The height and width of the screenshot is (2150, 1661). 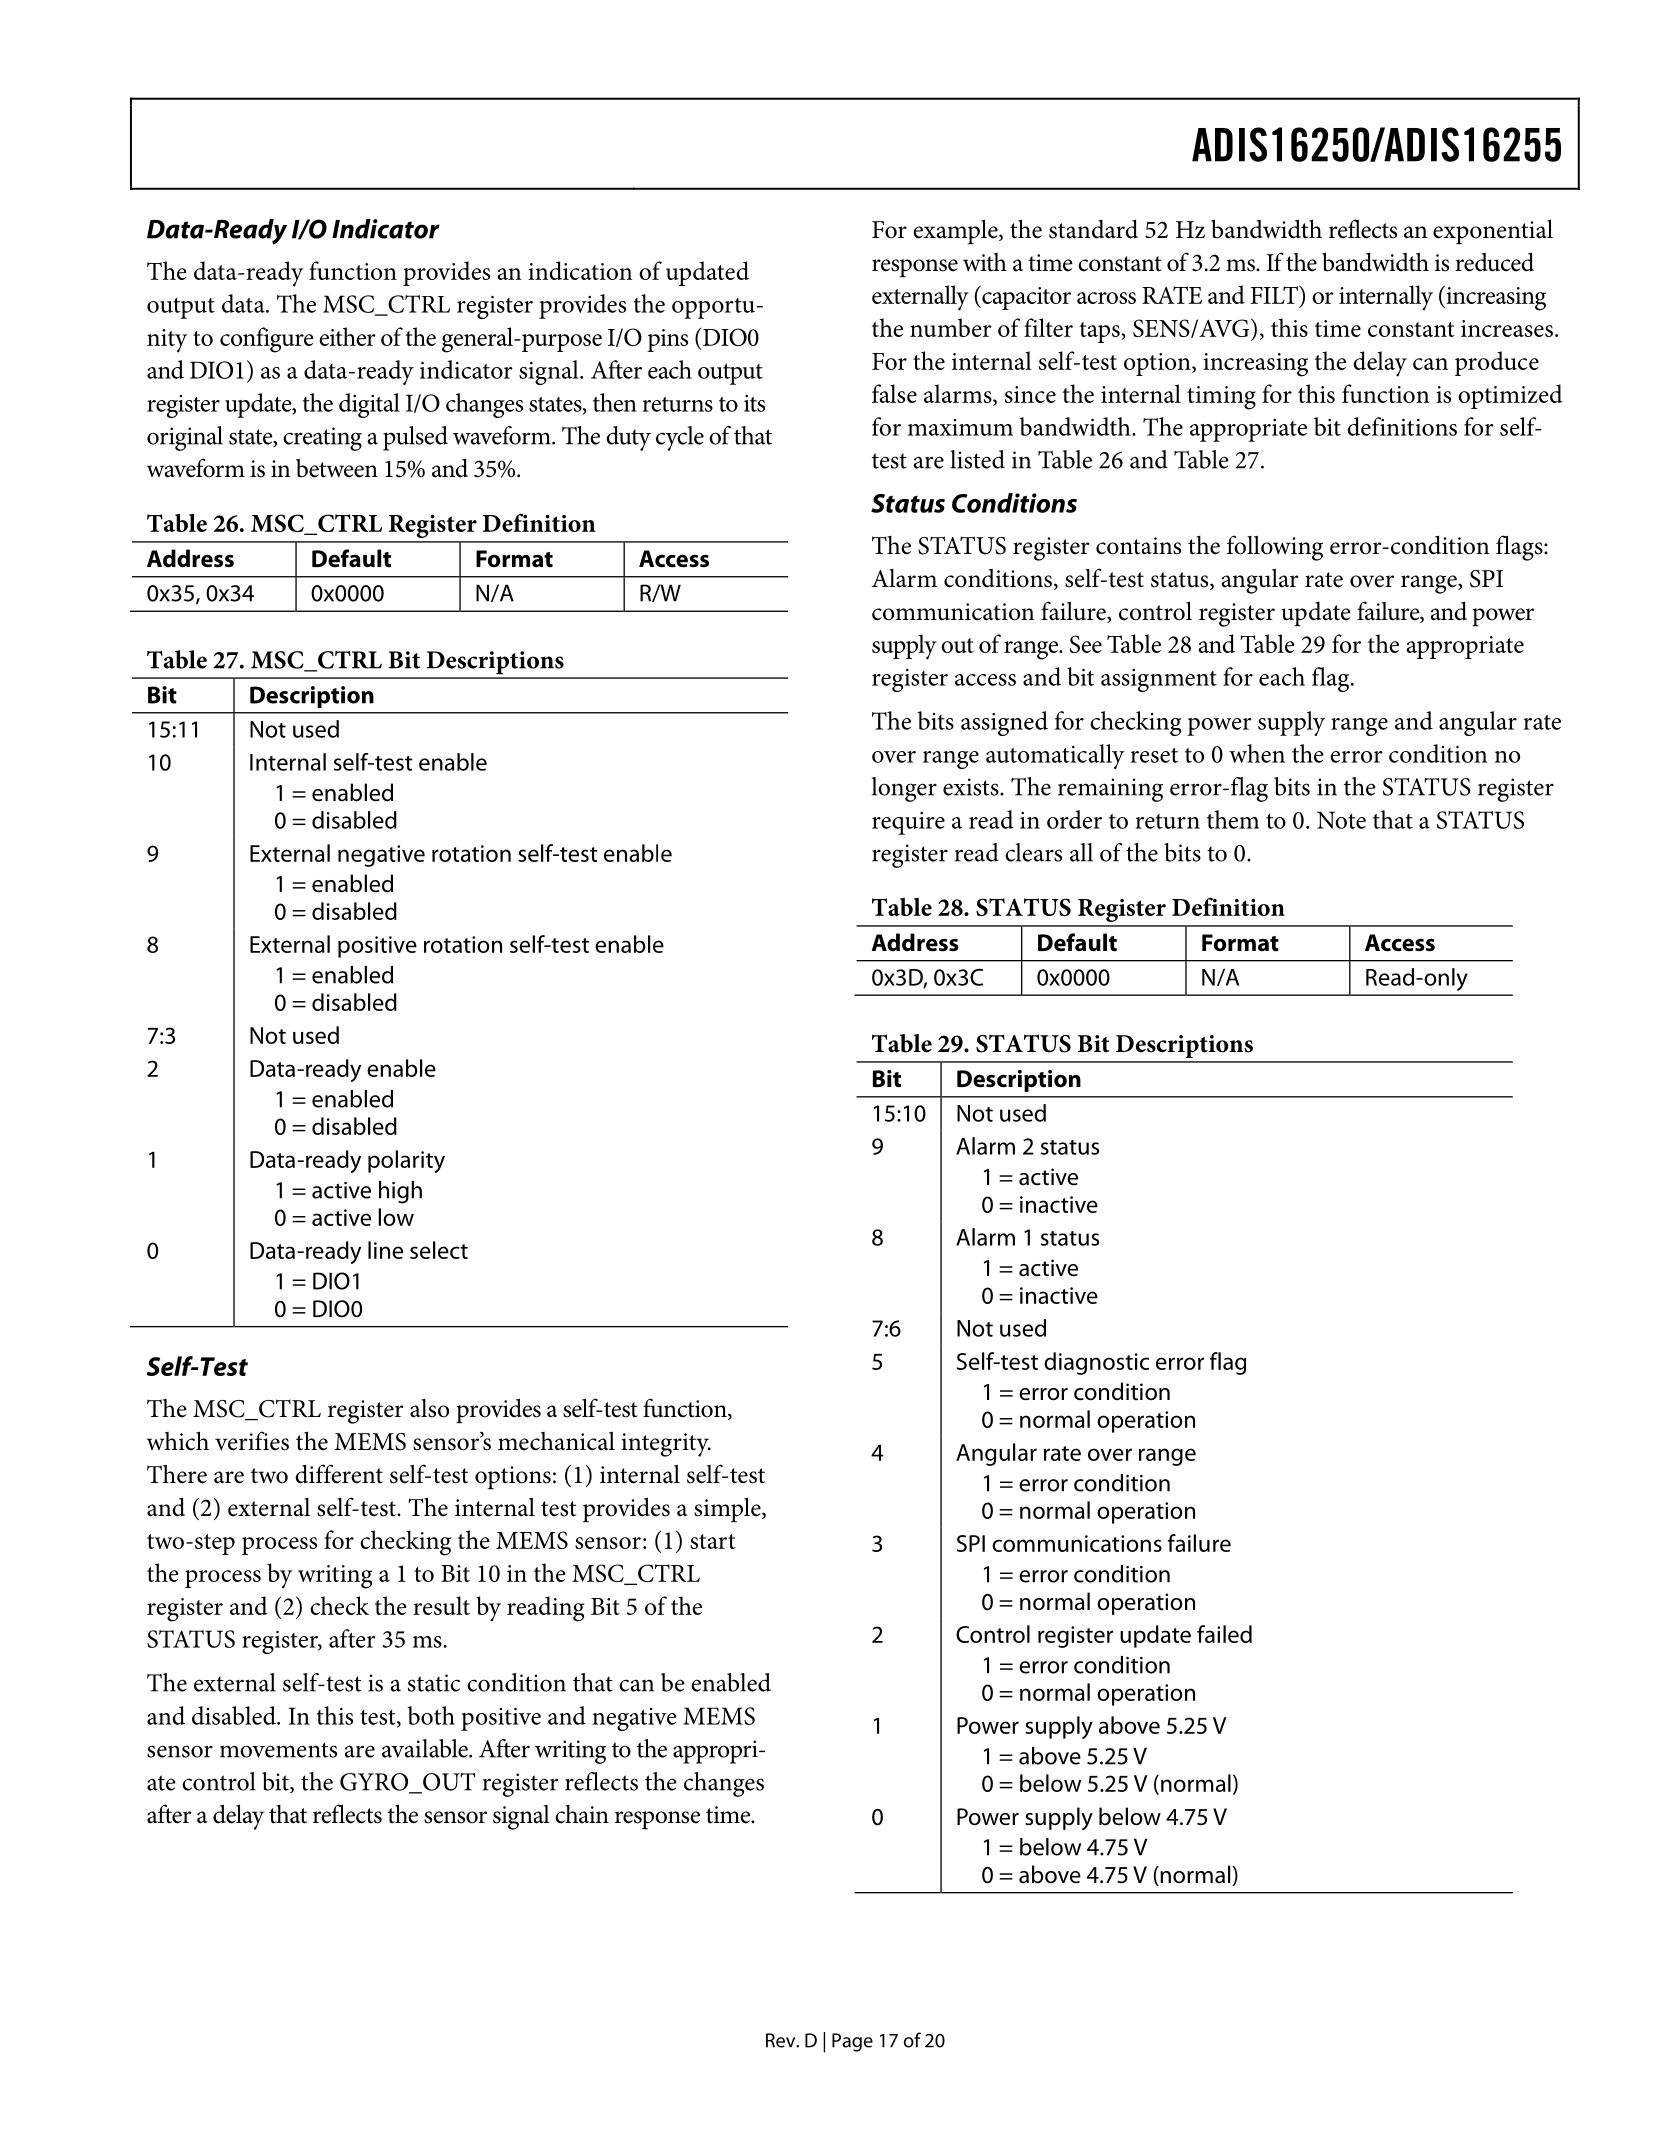 What do you see at coordinates (347, 336) in the screenshot?
I see `either` at bounding box center [347, 336].
